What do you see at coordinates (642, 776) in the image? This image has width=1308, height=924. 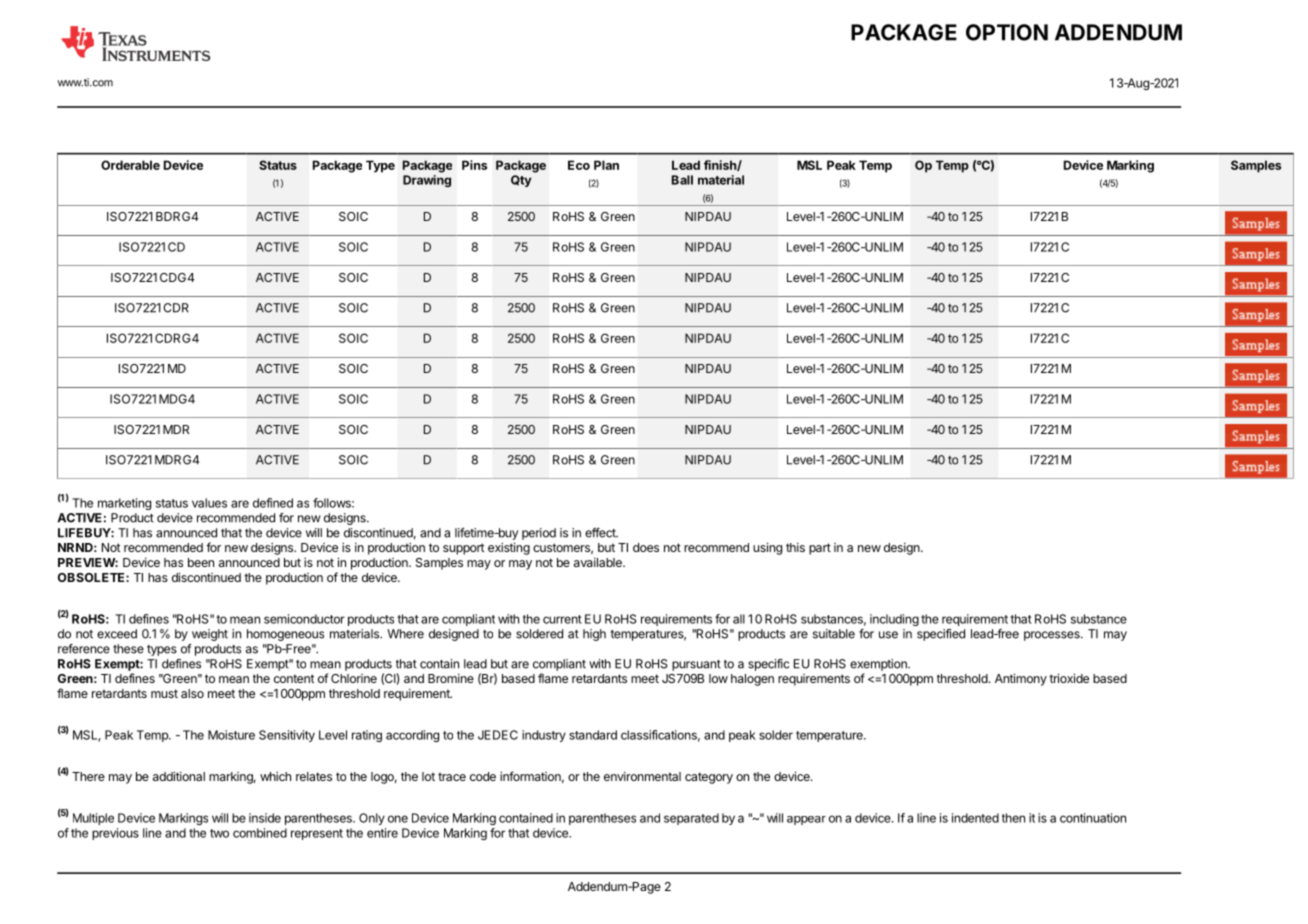 I see `environmental` at bounding box center [642, 776].
